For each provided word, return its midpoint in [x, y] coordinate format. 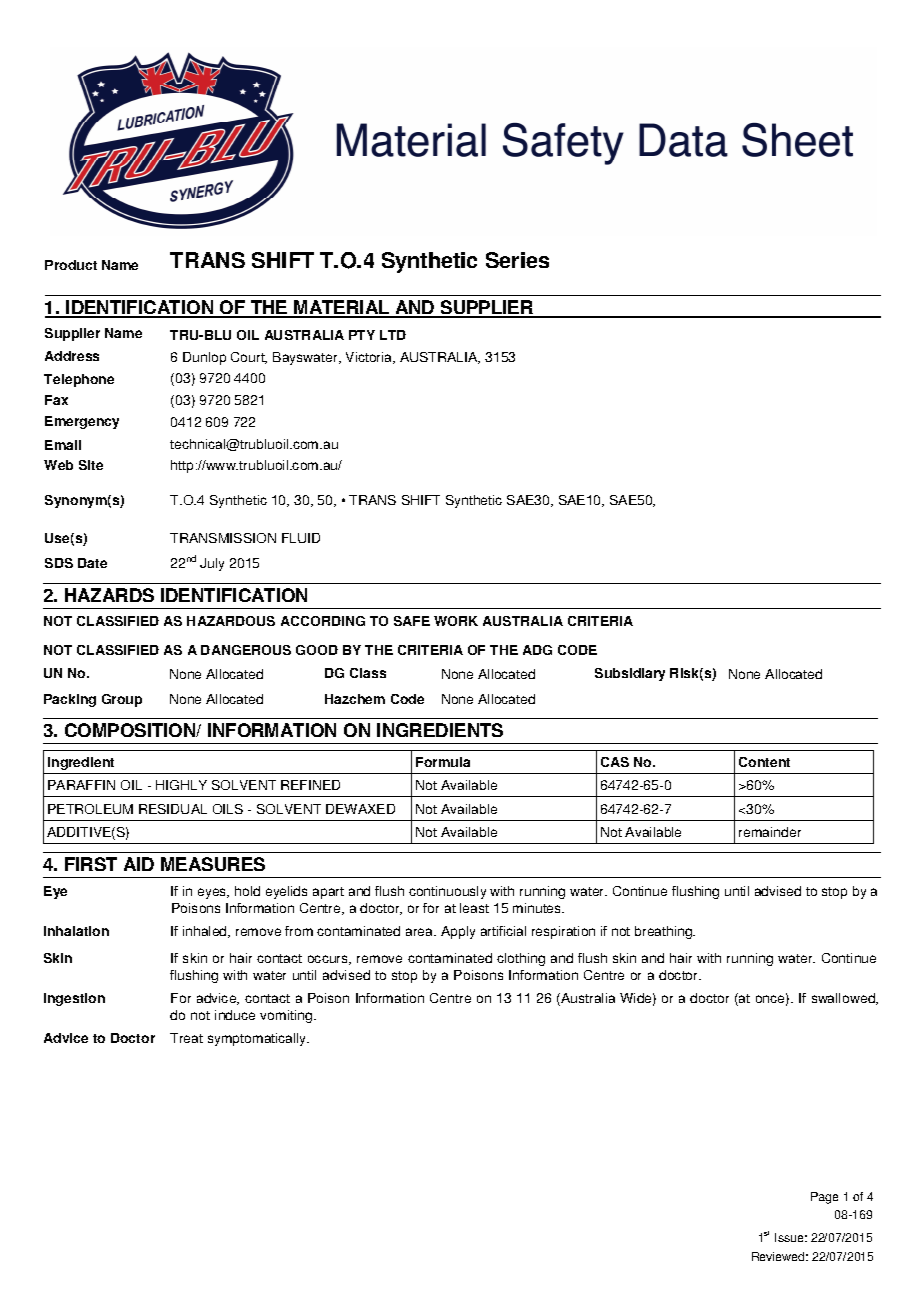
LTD [393, 335]
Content [764, 762]
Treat [186, 1038]
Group [122, 700]
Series [517, 260]
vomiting [287, 1016]
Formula [443, 762]
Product [71, 265]
